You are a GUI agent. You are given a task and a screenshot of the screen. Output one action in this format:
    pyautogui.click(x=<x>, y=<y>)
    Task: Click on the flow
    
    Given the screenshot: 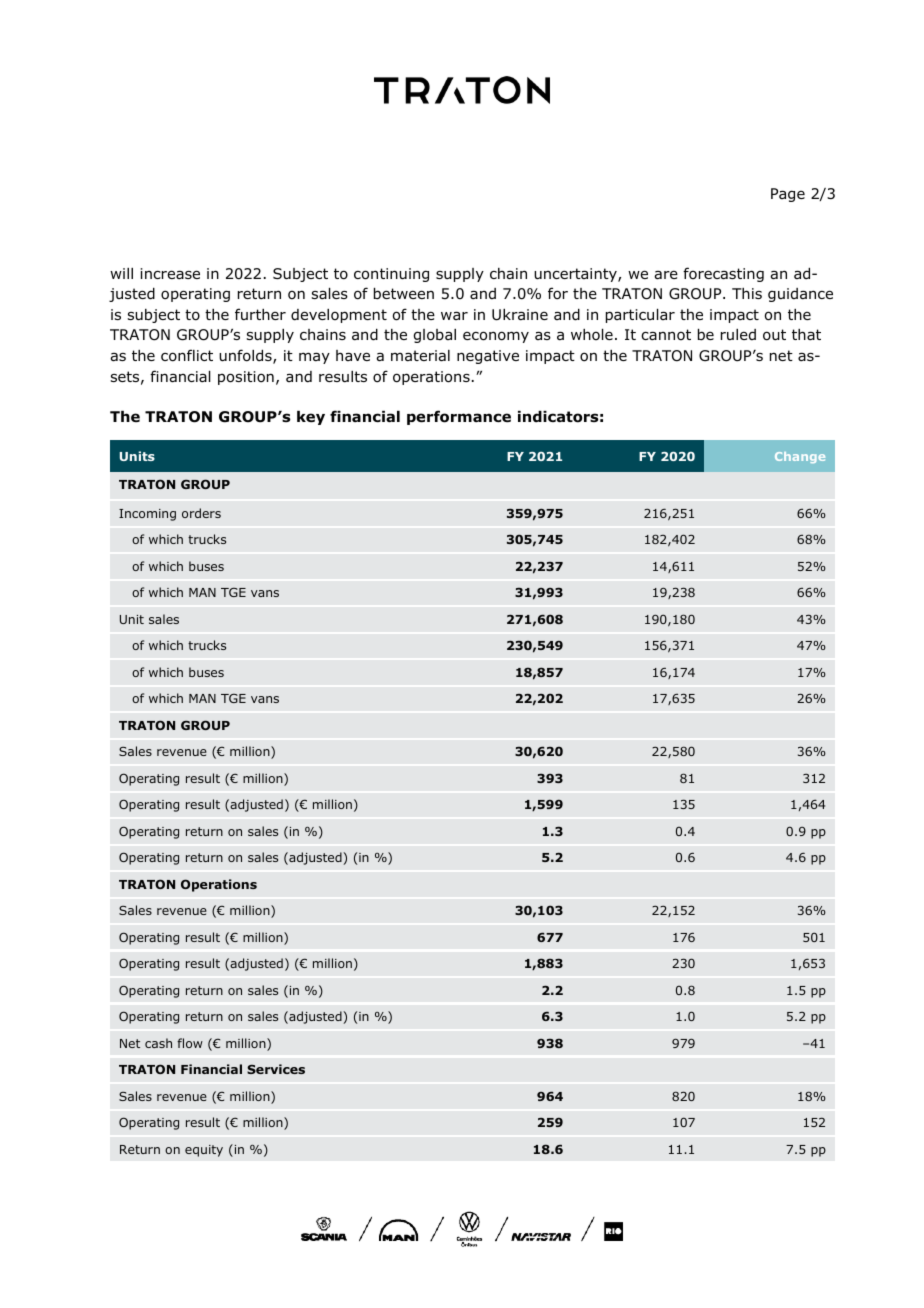 What is the action you would take?
    pyautogui.click(x=190, y=1043)
